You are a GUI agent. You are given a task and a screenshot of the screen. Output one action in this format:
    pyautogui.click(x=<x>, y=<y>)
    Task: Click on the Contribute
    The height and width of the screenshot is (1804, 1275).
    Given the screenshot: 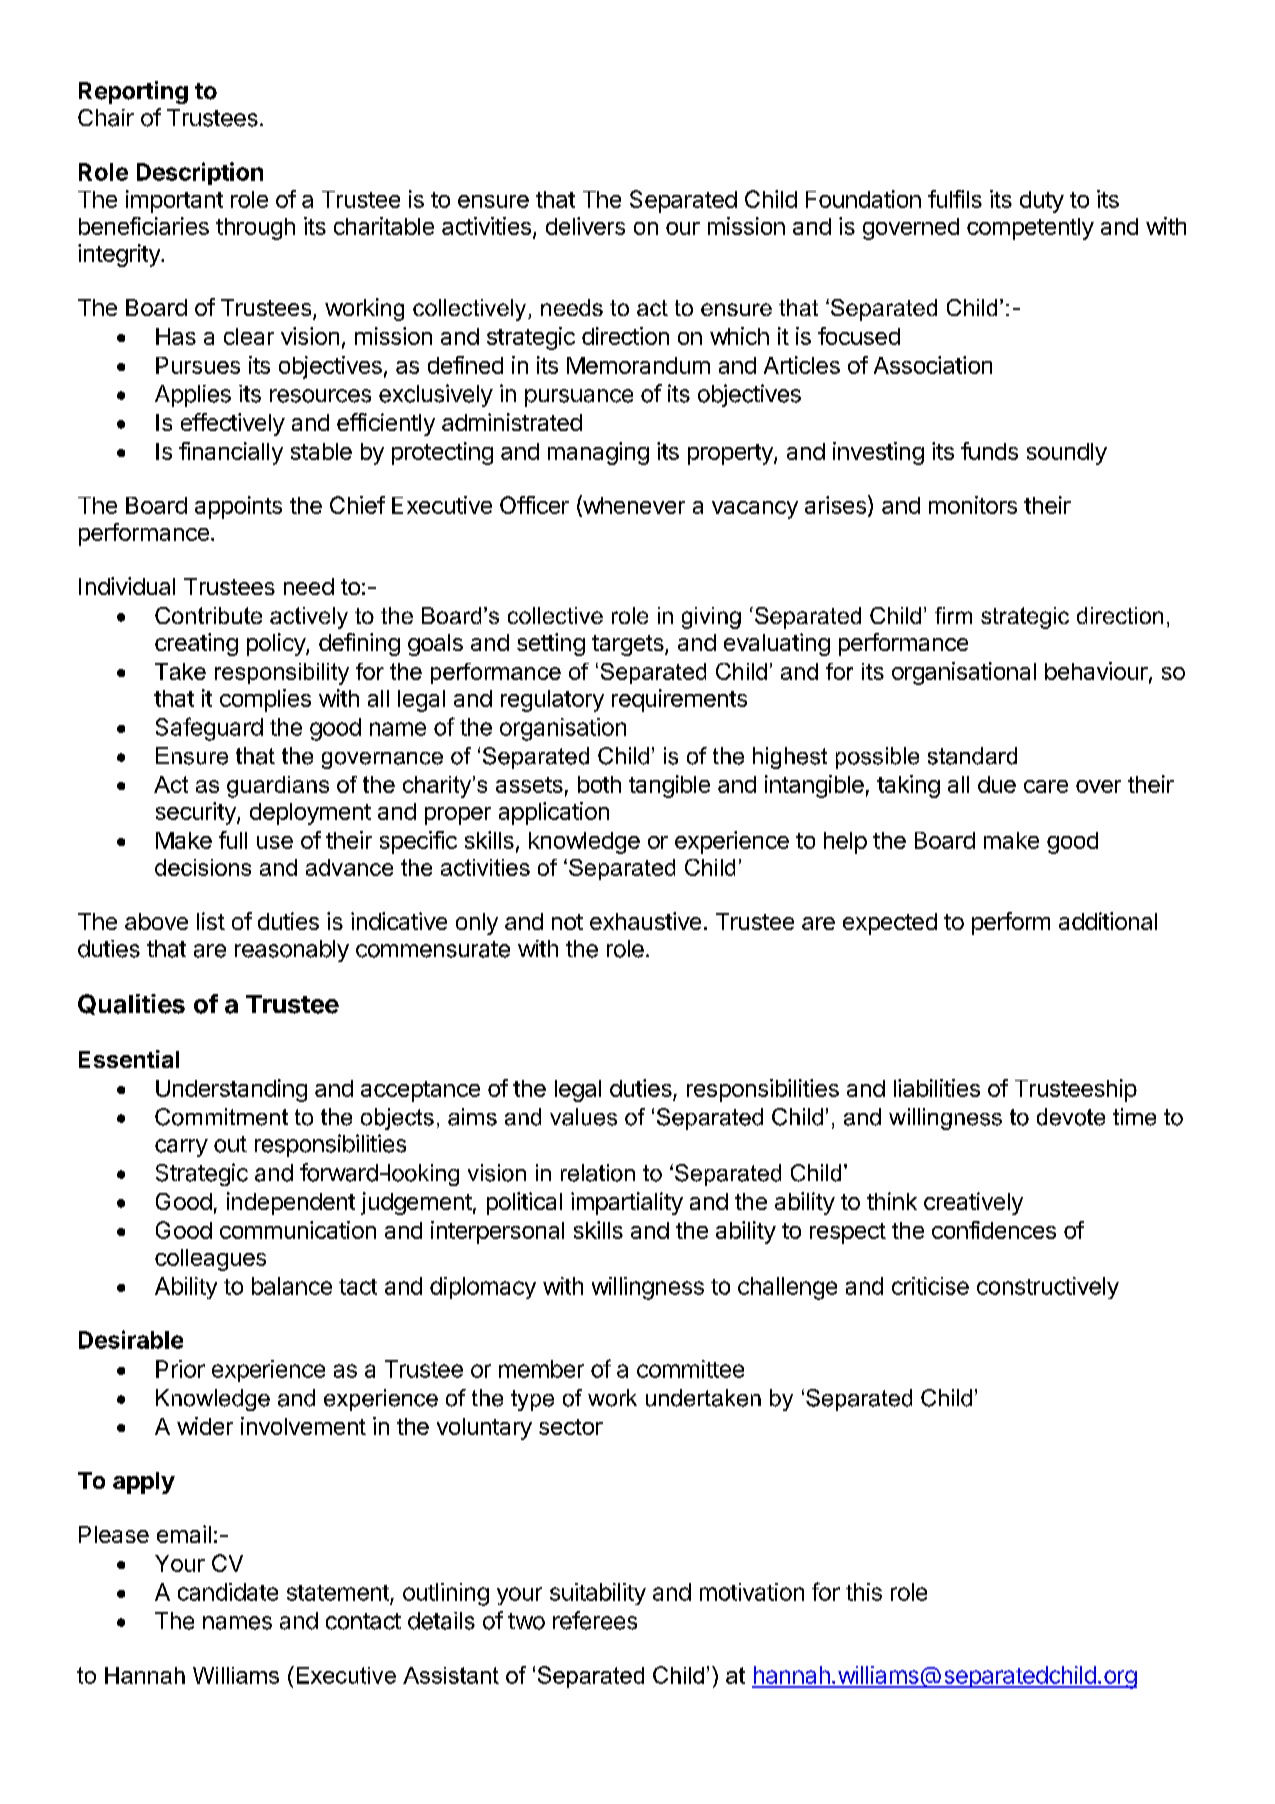 What is the action you would take?
    pyautogui.click(x=208, y=615)
